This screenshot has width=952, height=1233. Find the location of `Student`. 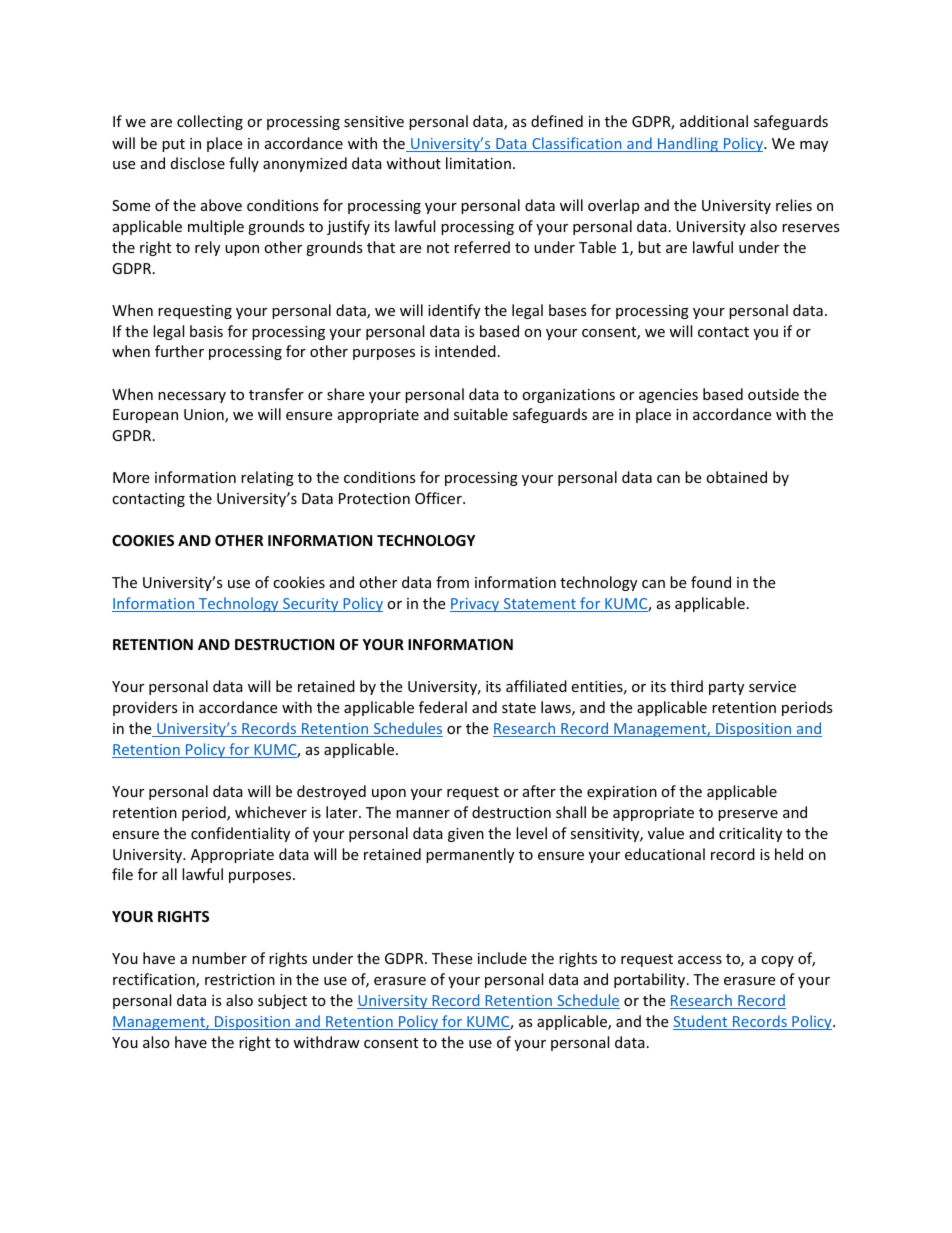

Student is located at coordinates (701, 1022).
